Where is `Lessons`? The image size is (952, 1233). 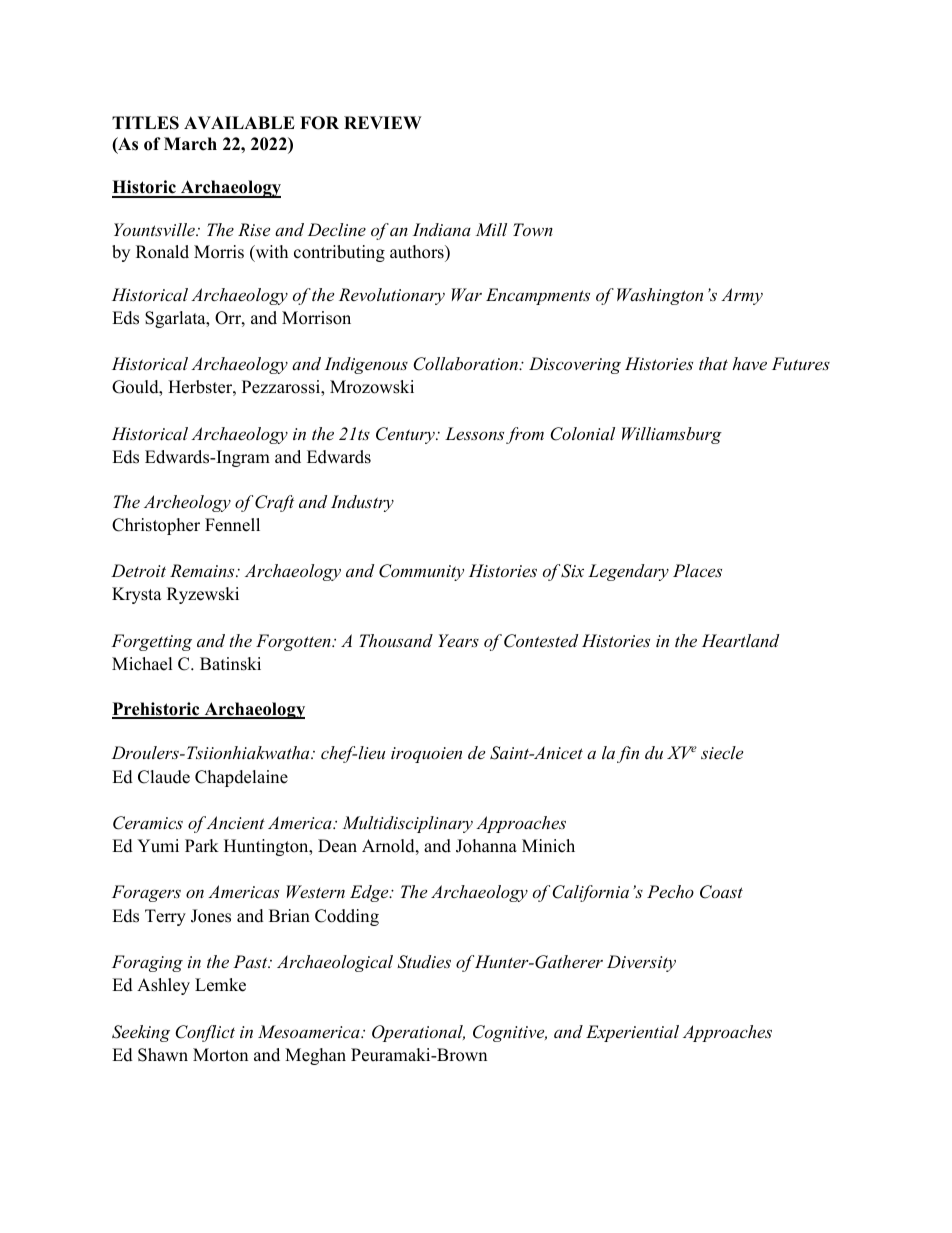 Lessons is located at coordinates (474, 433).
